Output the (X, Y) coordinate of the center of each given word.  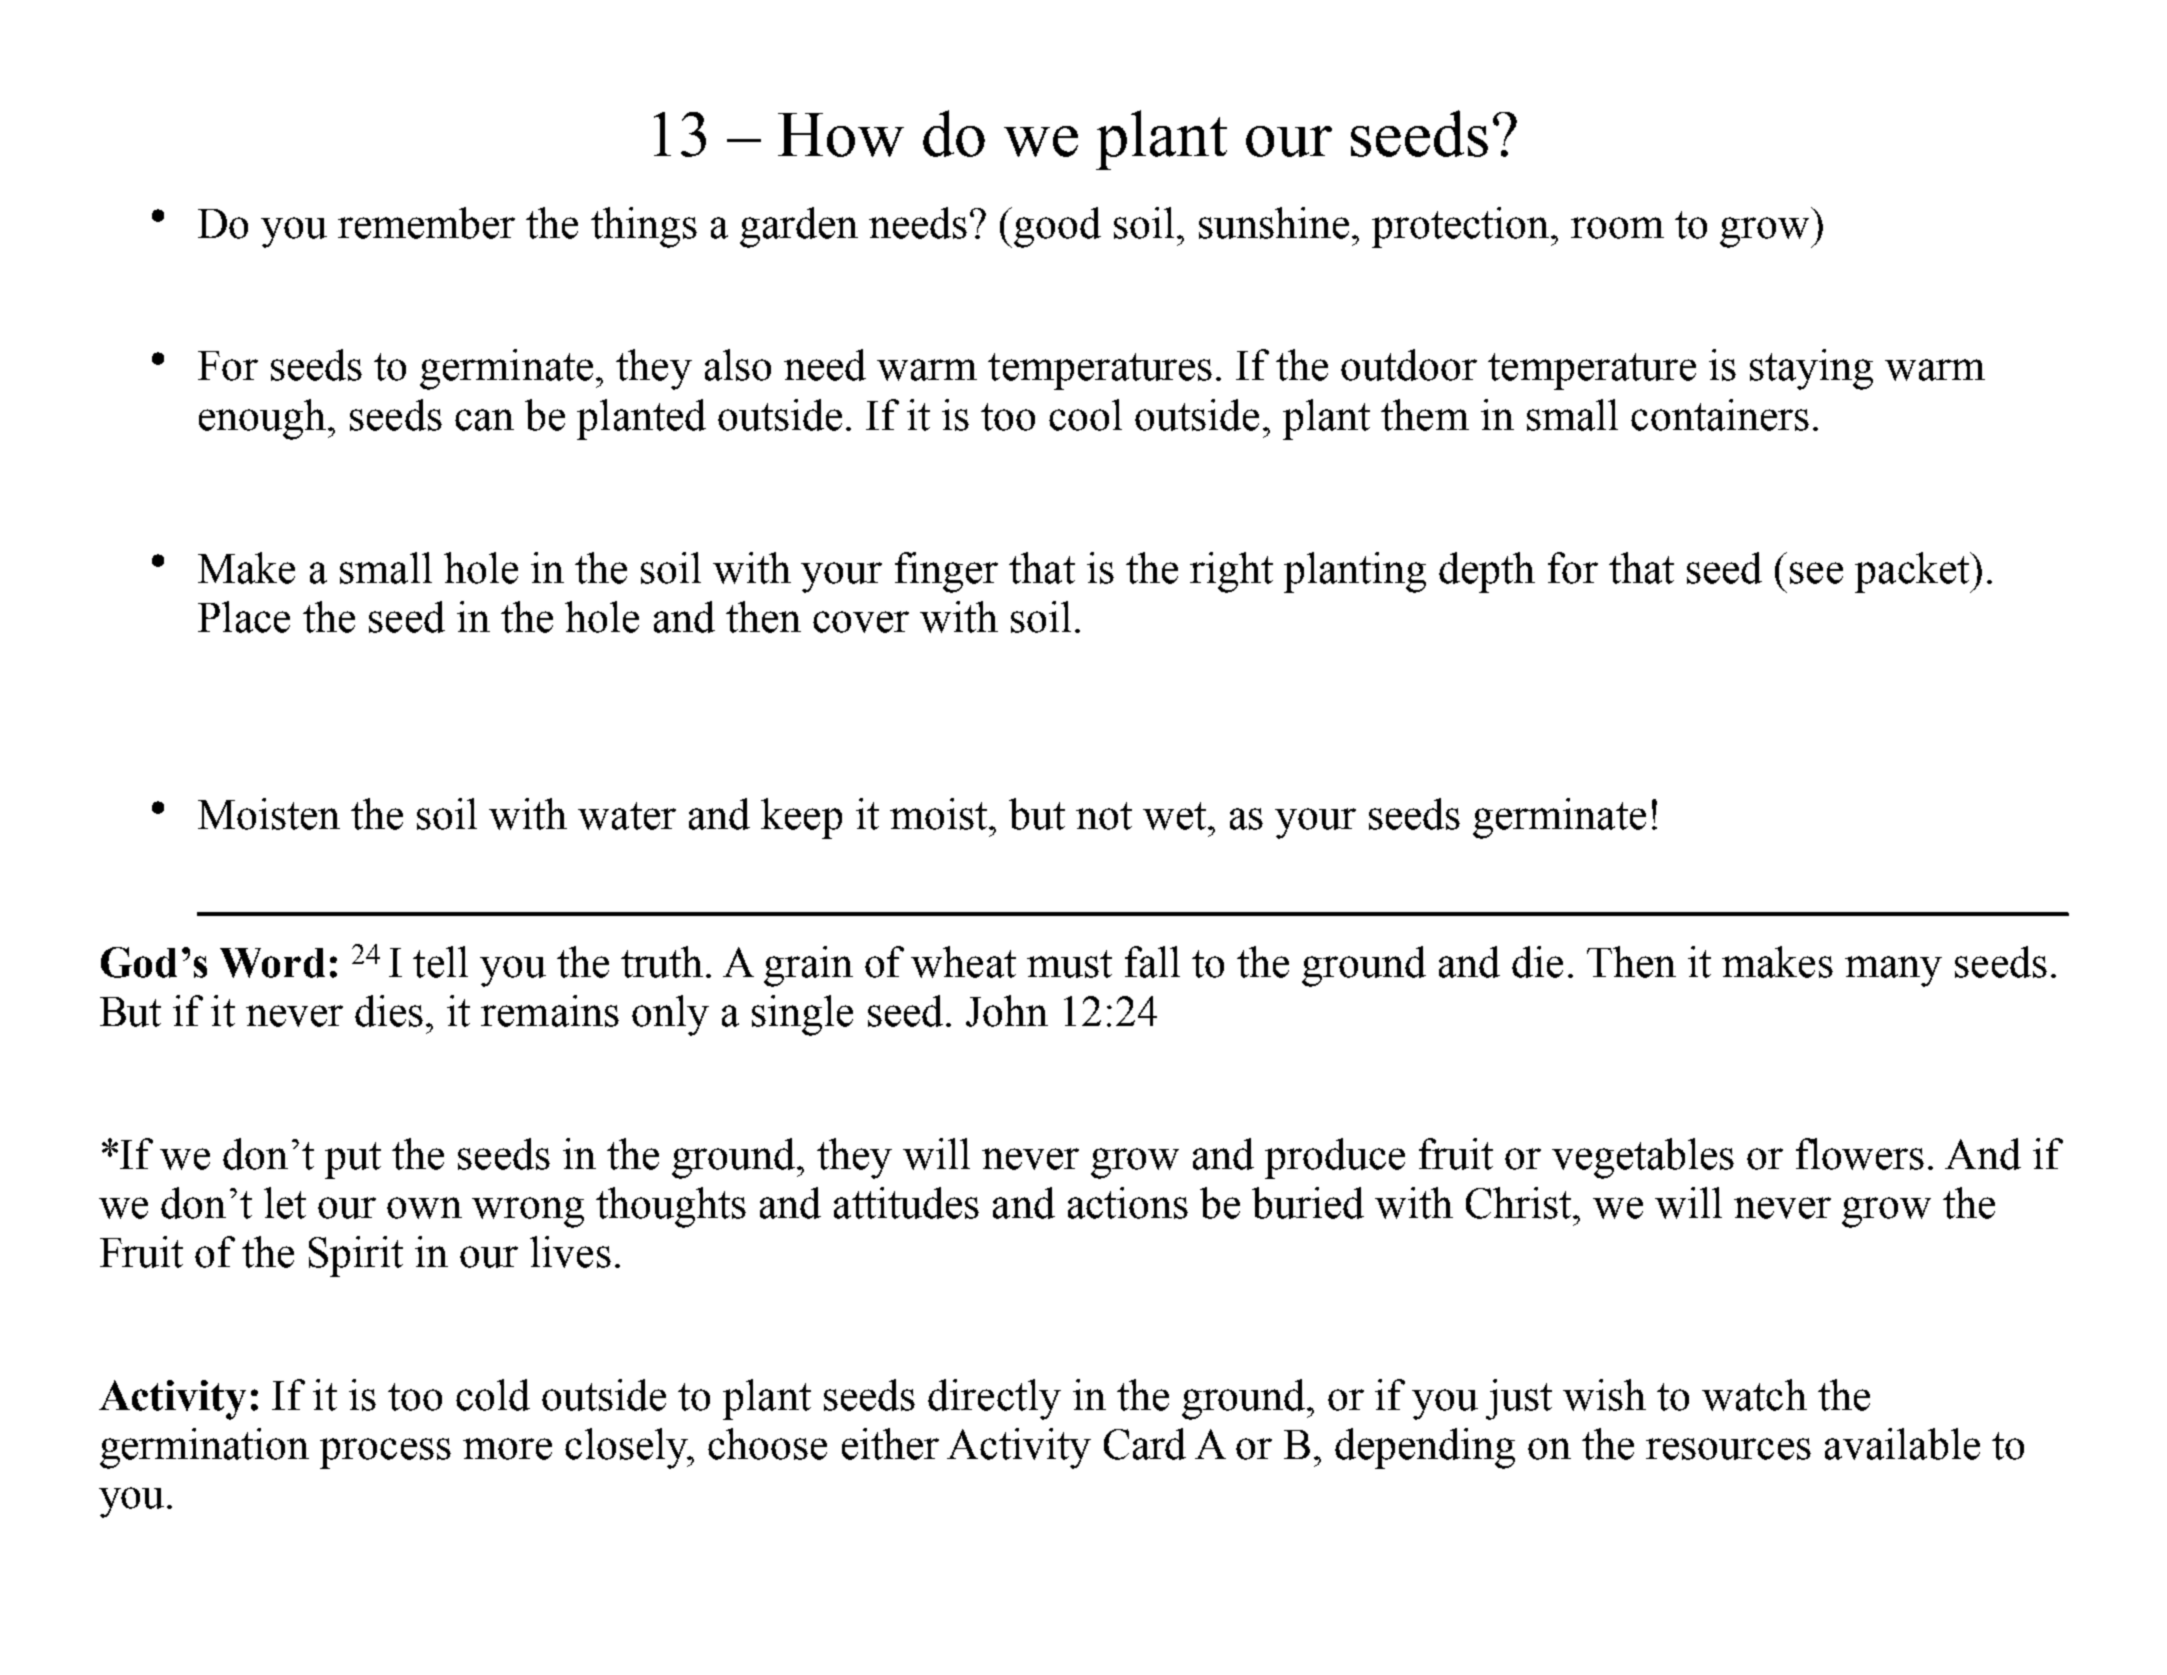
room (1617, 228)
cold (493, 1395)
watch (1754, 1395)
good (1057, 227)
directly (994, 1399)
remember (426, 223)
